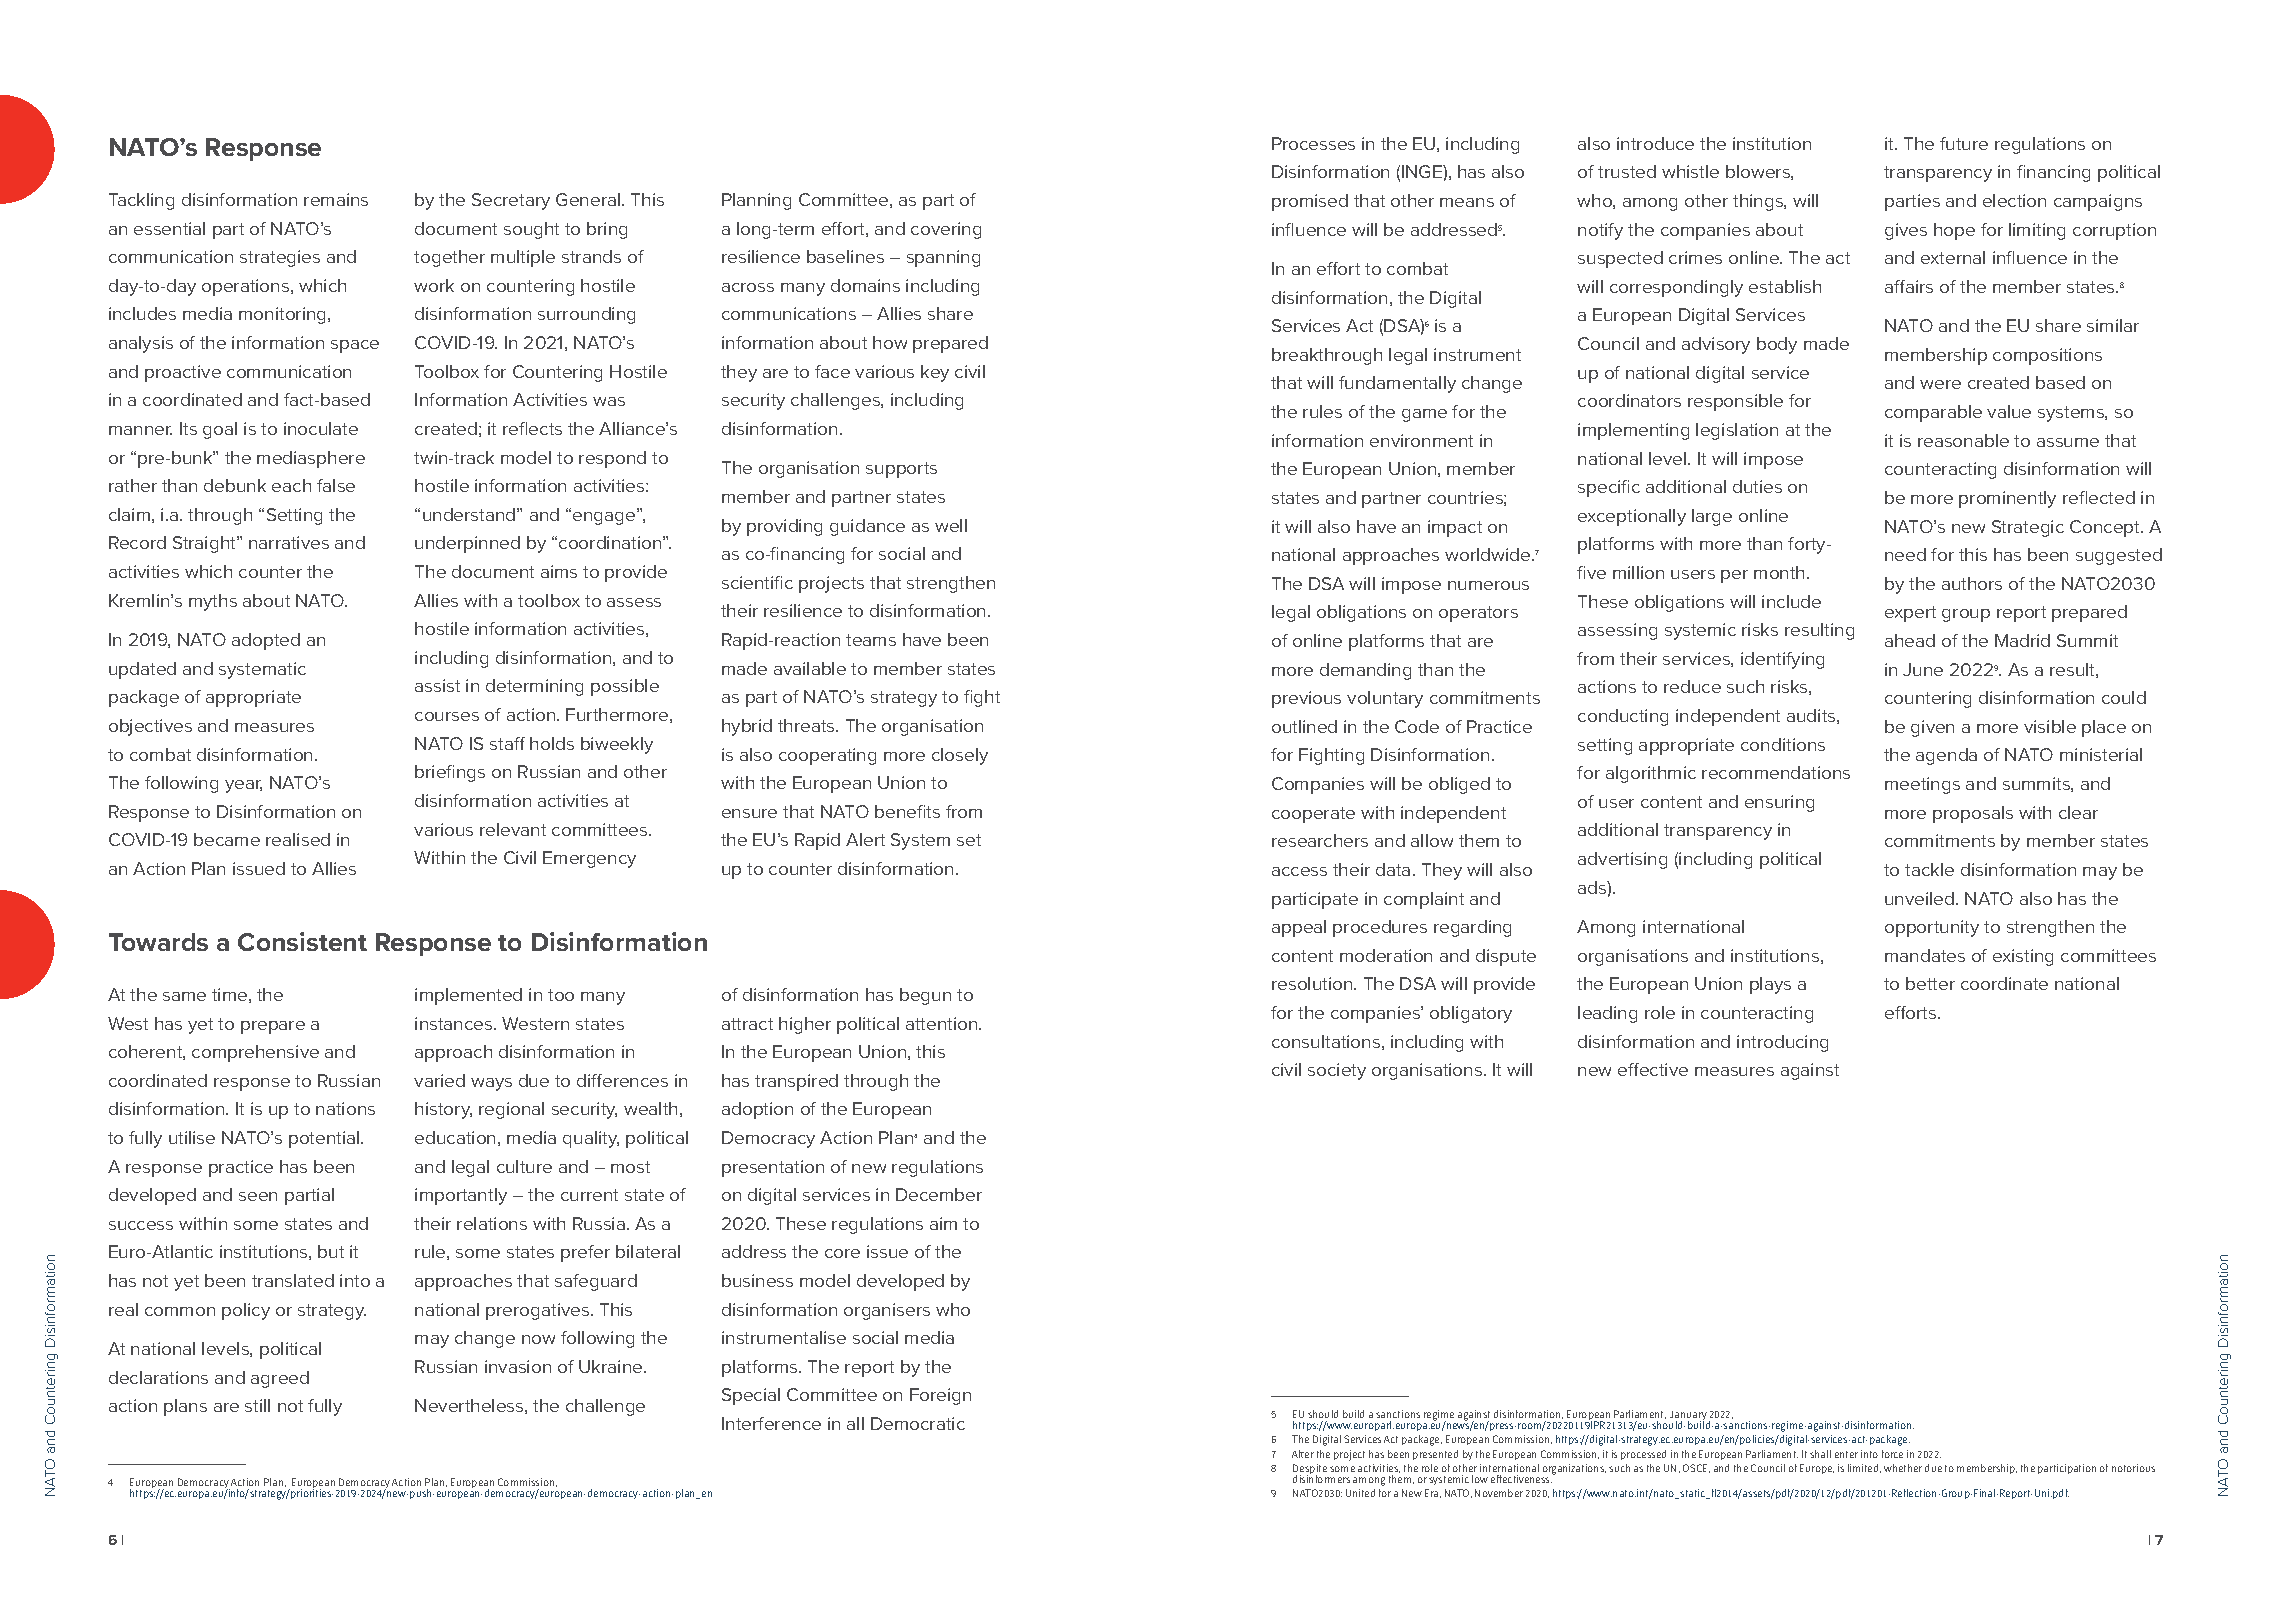  What do you see at coordinates (951, 525) in the screenshot?
I see `well` at bounding box center [951, 525].
